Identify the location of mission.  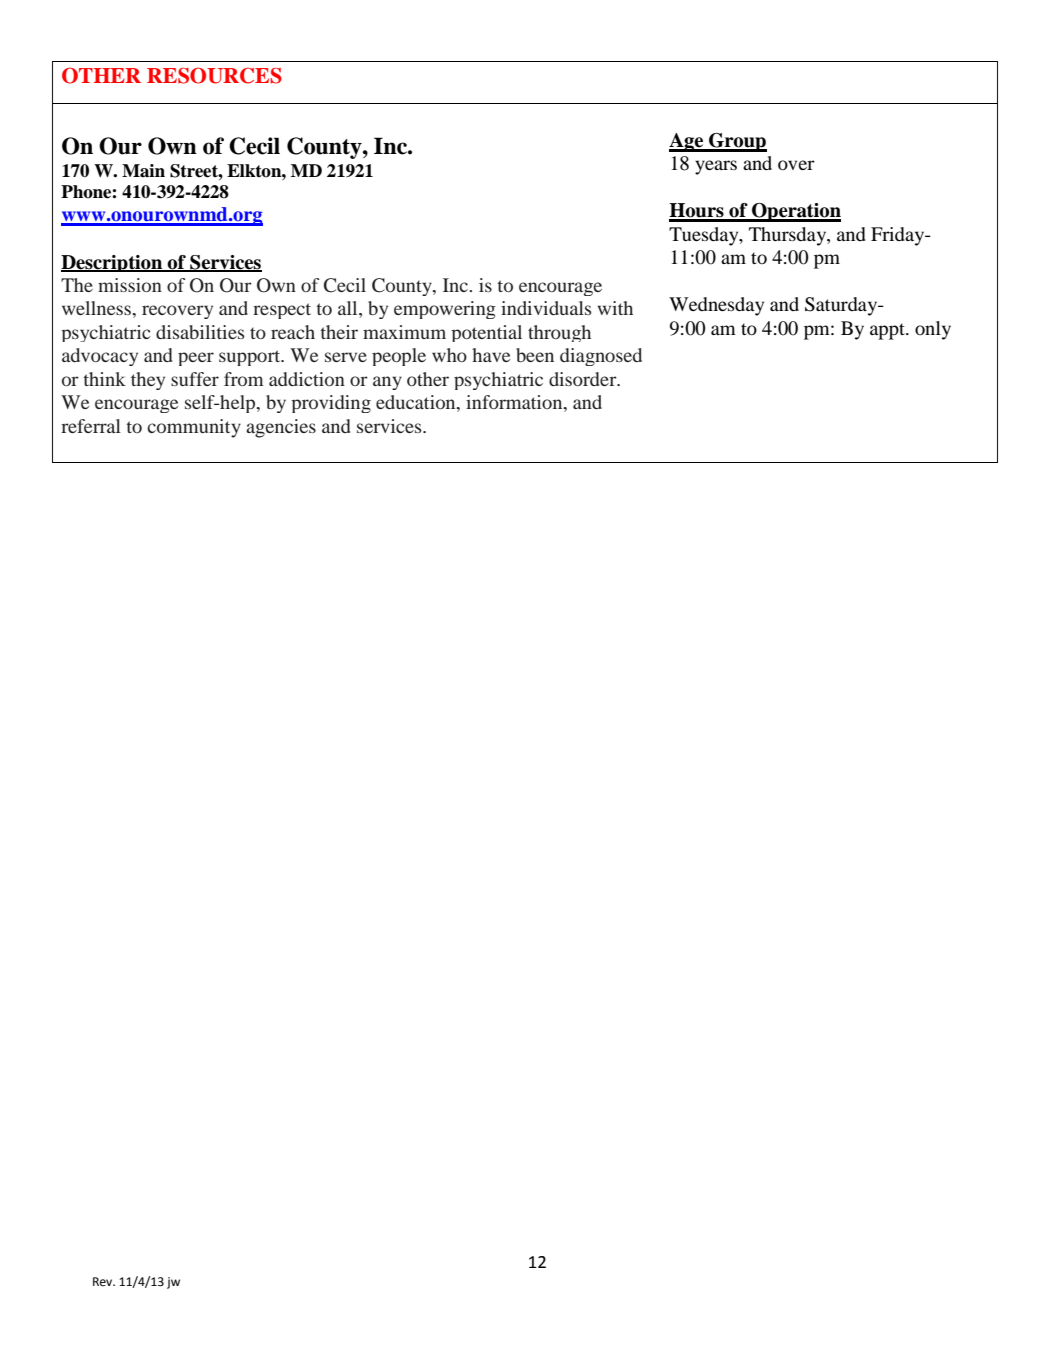
(130, 285).
